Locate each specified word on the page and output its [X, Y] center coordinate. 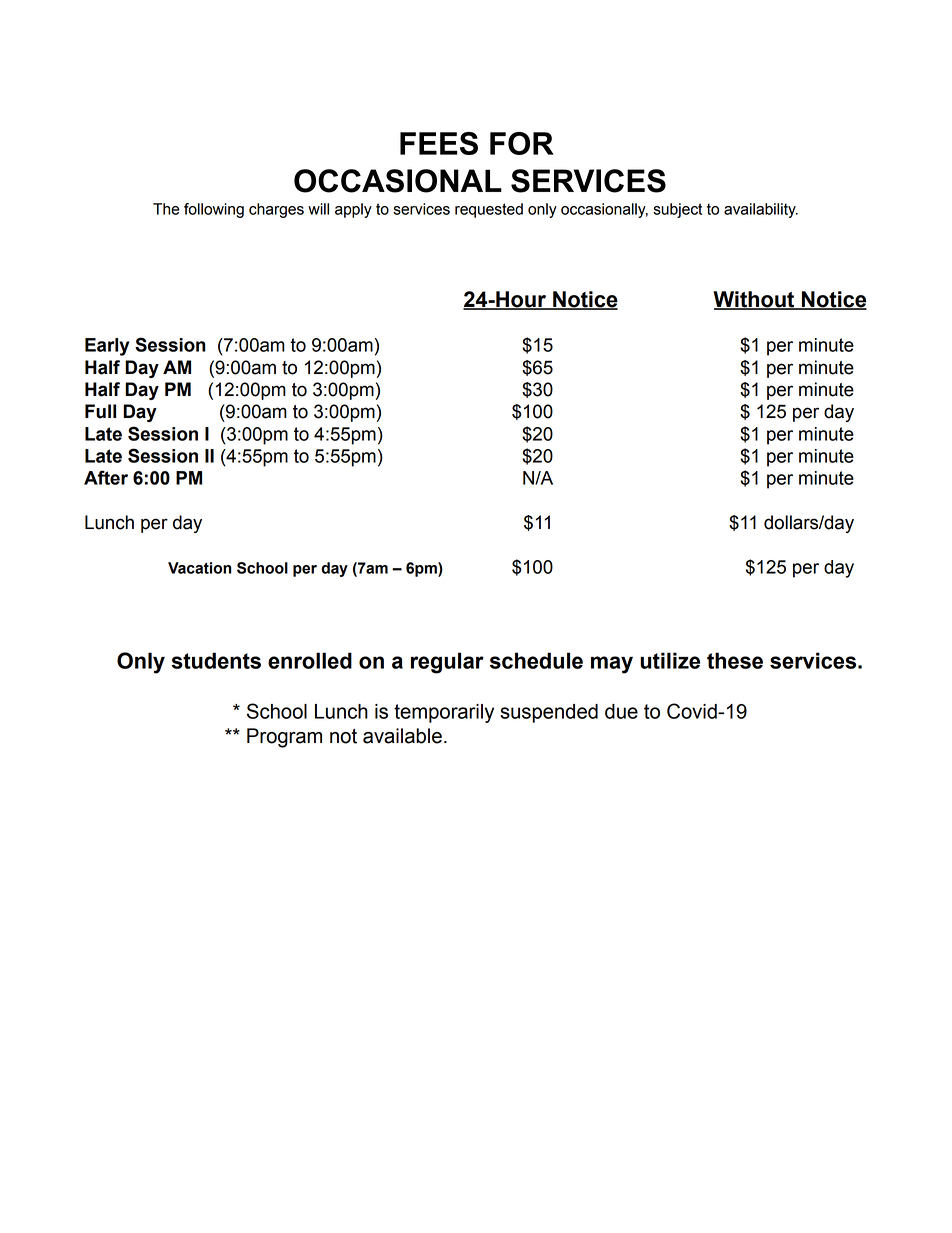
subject [677, 210]
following [214, 210]
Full [100, 411]
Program [284, 738]
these [735, 660]
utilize [670, 660]
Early [107, 347]
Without [755, 300]
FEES [439, 143]
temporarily [444, 713]
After [106, 477]
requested [489, 210]
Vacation [200, 568]
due [621, 711]
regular [447, 663]
